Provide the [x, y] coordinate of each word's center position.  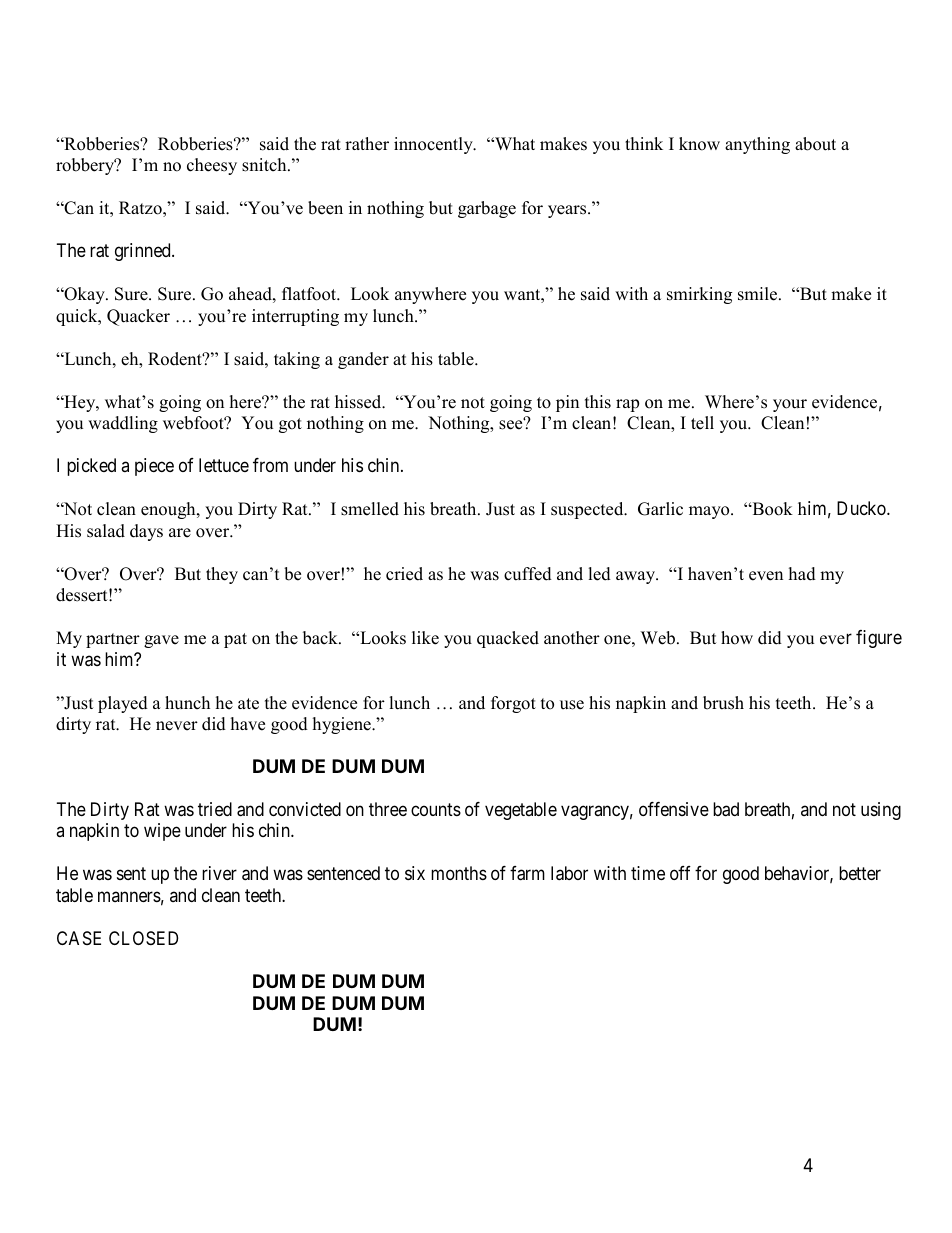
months [459, 873]
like [425, 638]
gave [161, 641]
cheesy [212, 166]
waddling [123, 424]
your [790, 405]
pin [567, 403]
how [737, 638]
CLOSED [143, 938]
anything [757, 145]
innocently [434, 145]
